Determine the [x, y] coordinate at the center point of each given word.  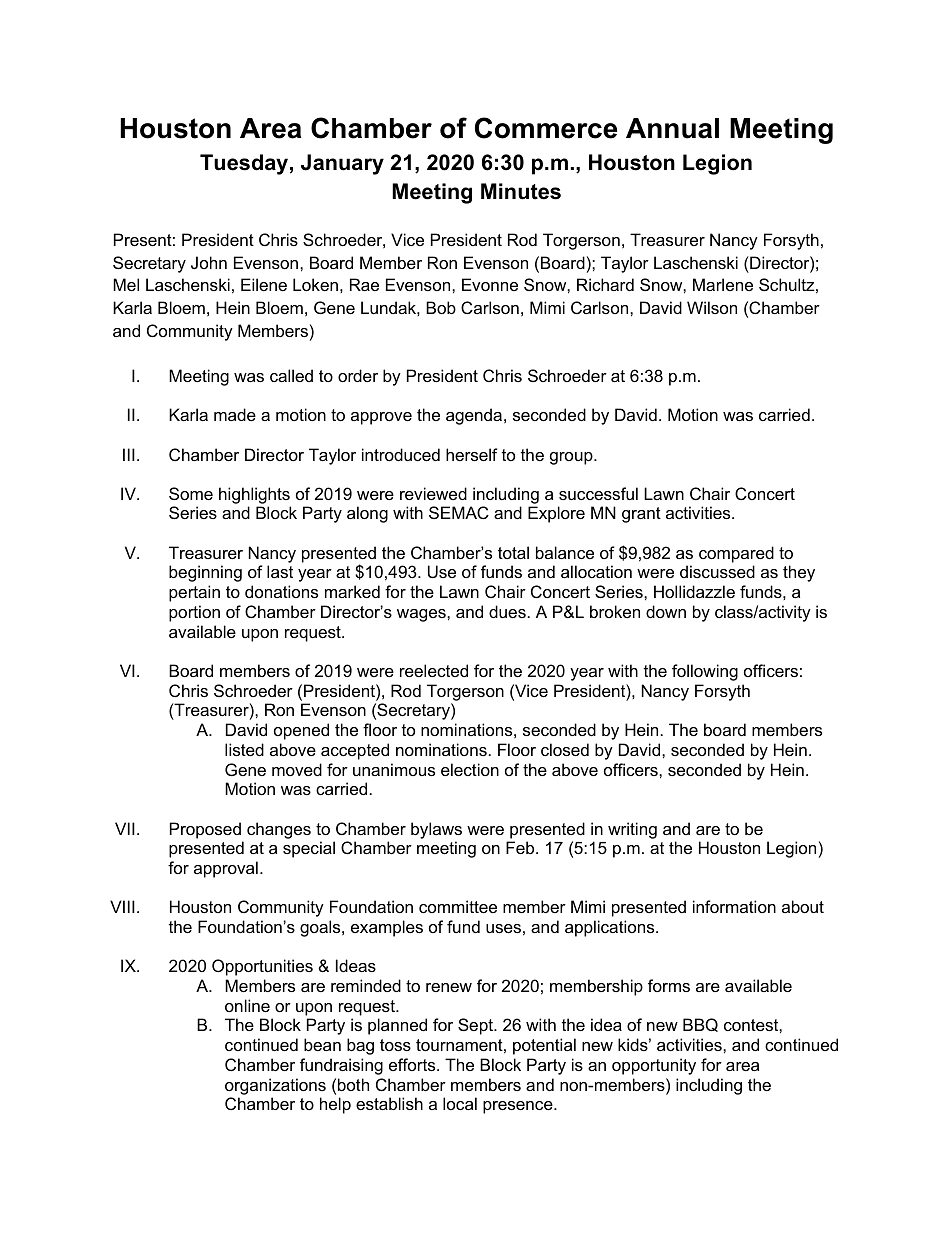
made [235, 414]
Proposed [205, 830]
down [666, 611]
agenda [475, 416]
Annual [672, 128]
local [460, 1103]
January [342, 164]
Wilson [712, 307]
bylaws [436, 830]
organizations [275, 1086]
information [734, 906]
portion [194, 613]
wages [422, 615]
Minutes [521, 191]
